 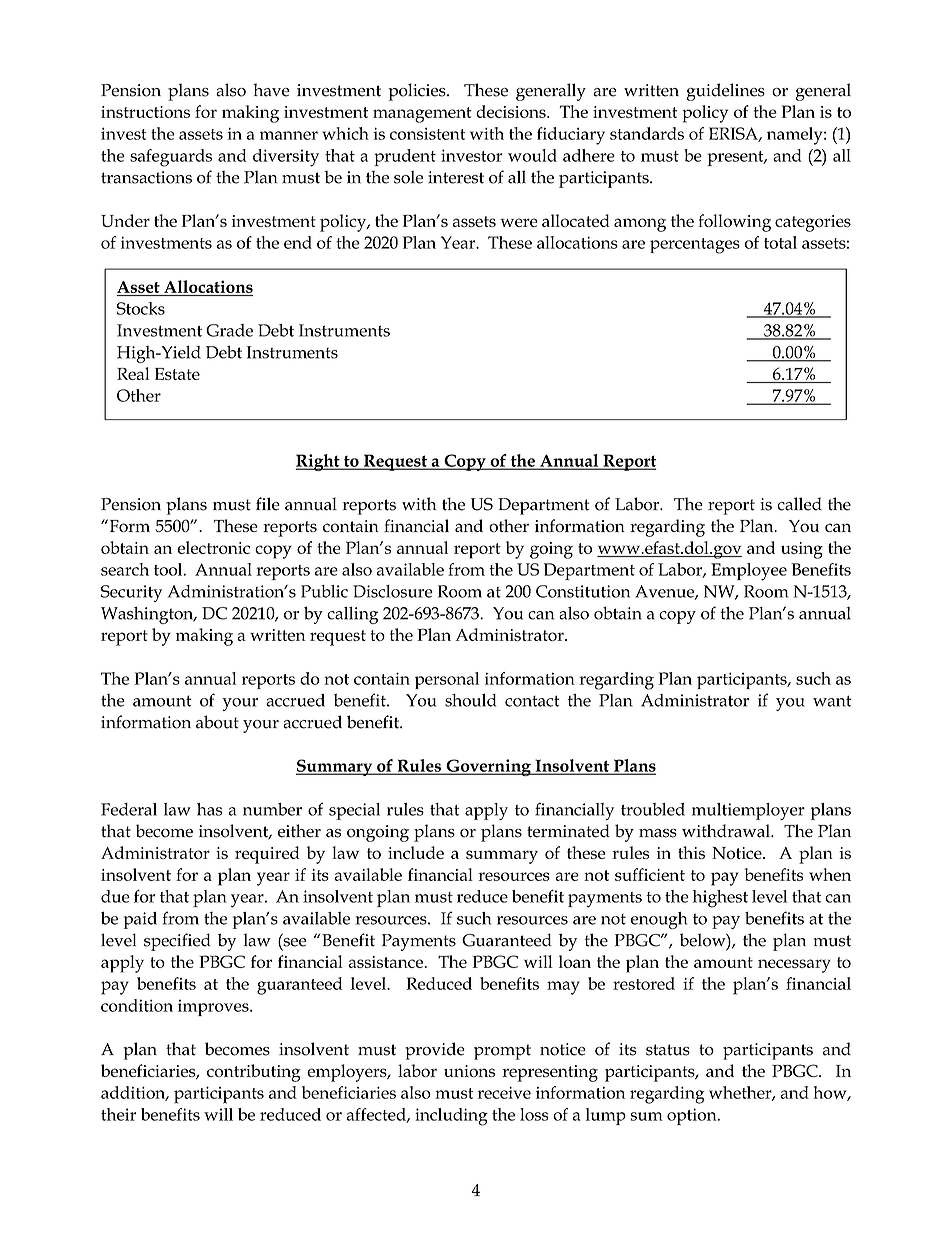 What do you see at coordinates (217, 722) in the screenshot?
I see `about` at bounding box center [217, 722].
